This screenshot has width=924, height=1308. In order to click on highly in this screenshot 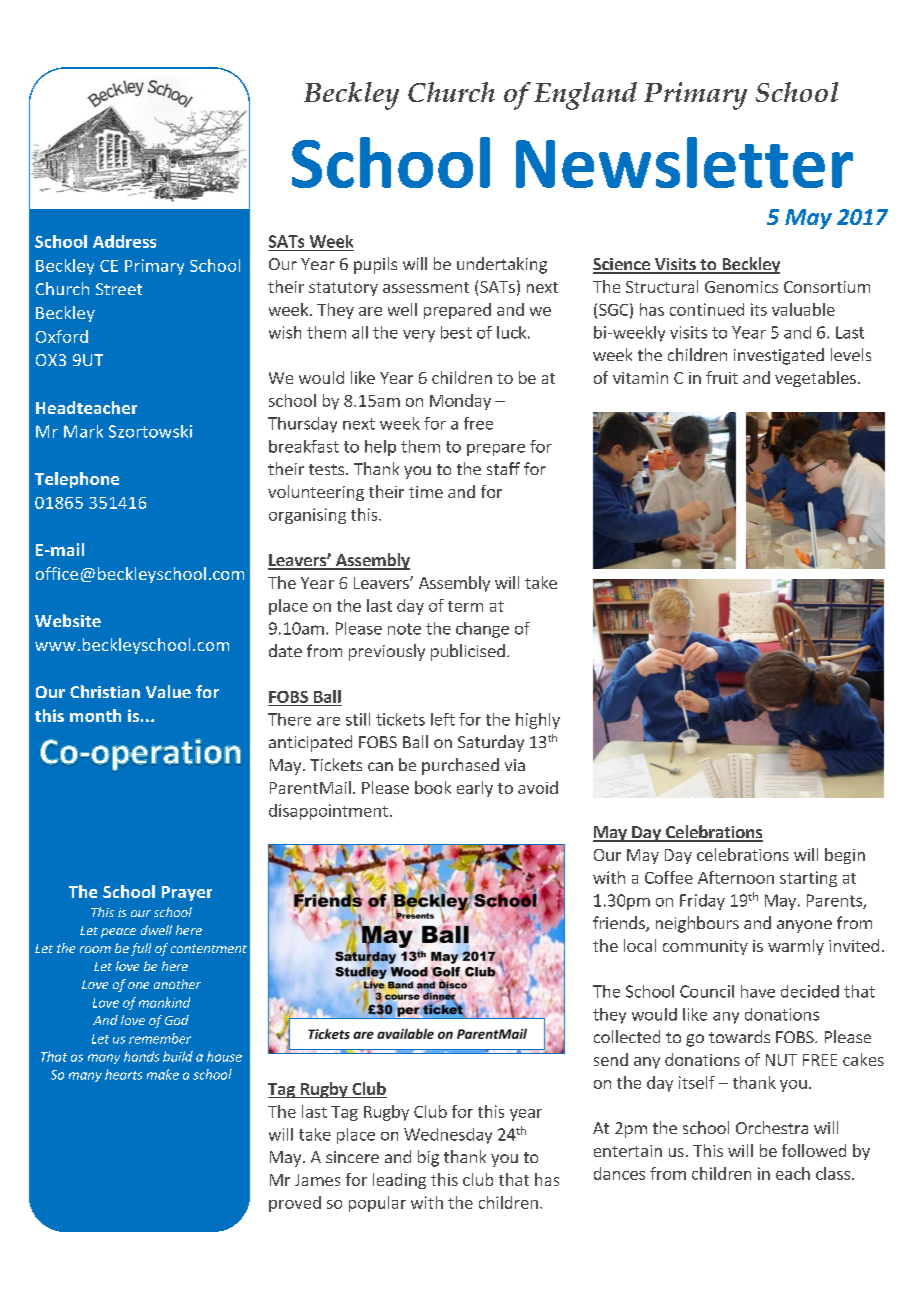, I will do `click(538, 721)`.
